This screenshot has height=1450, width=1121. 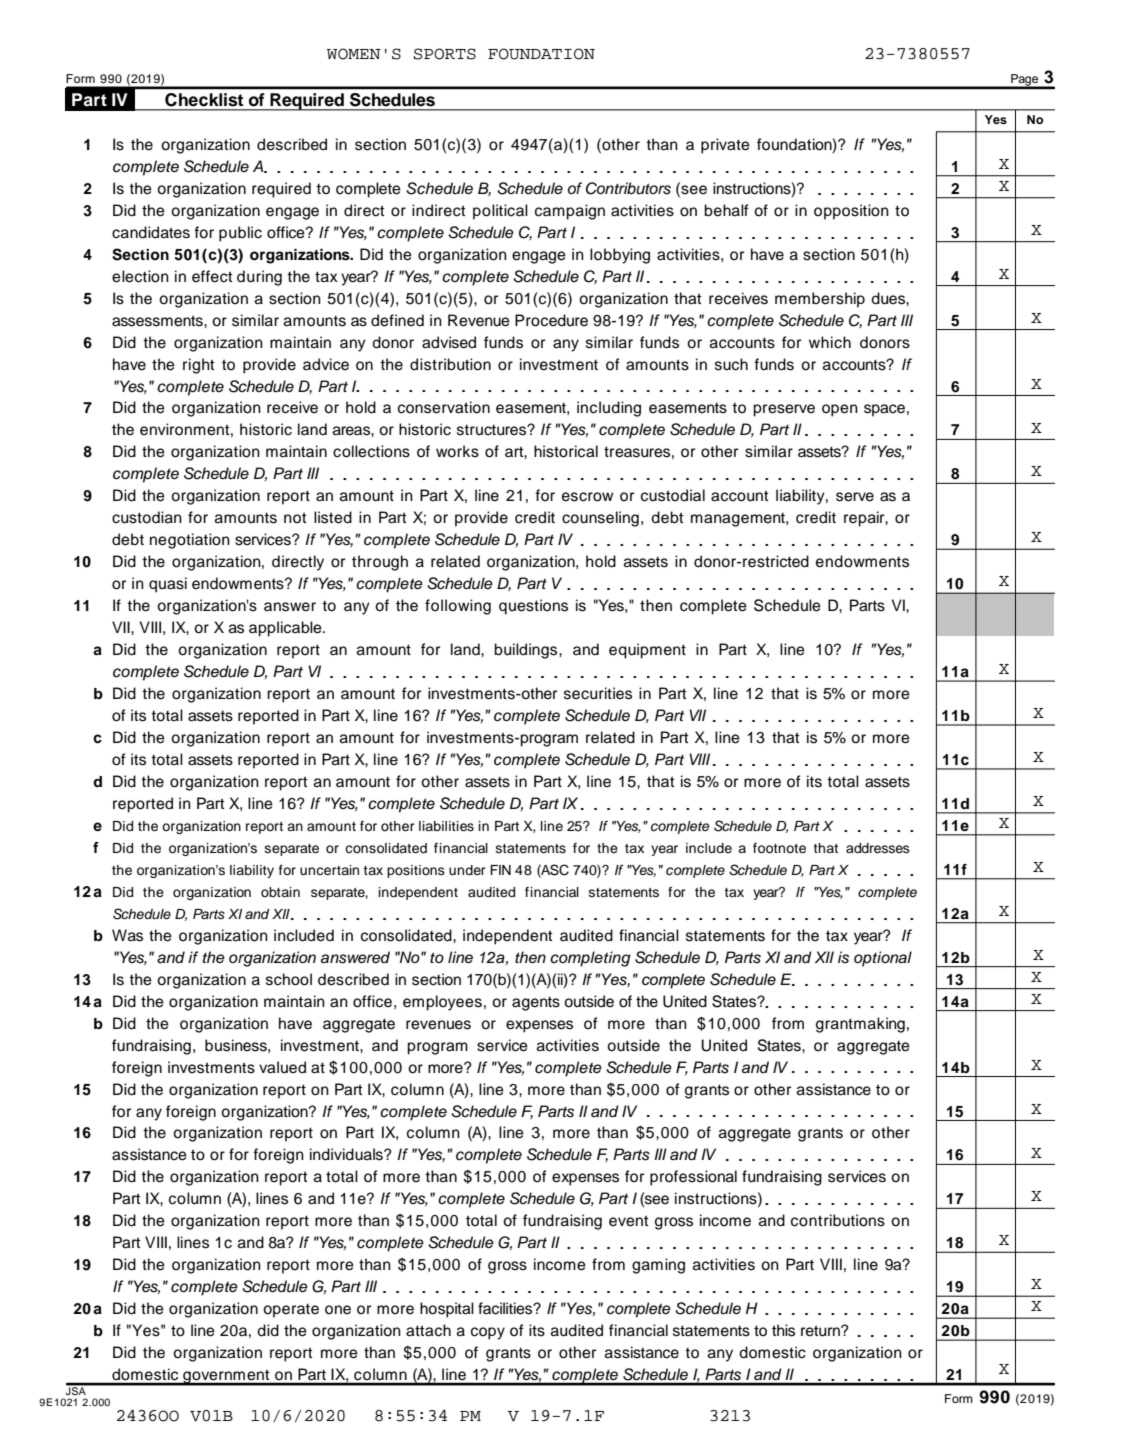 What do you see at coordinates (445, 54) in the screenshot?
I see `SPORTS` at bounding box center [445, 54].
